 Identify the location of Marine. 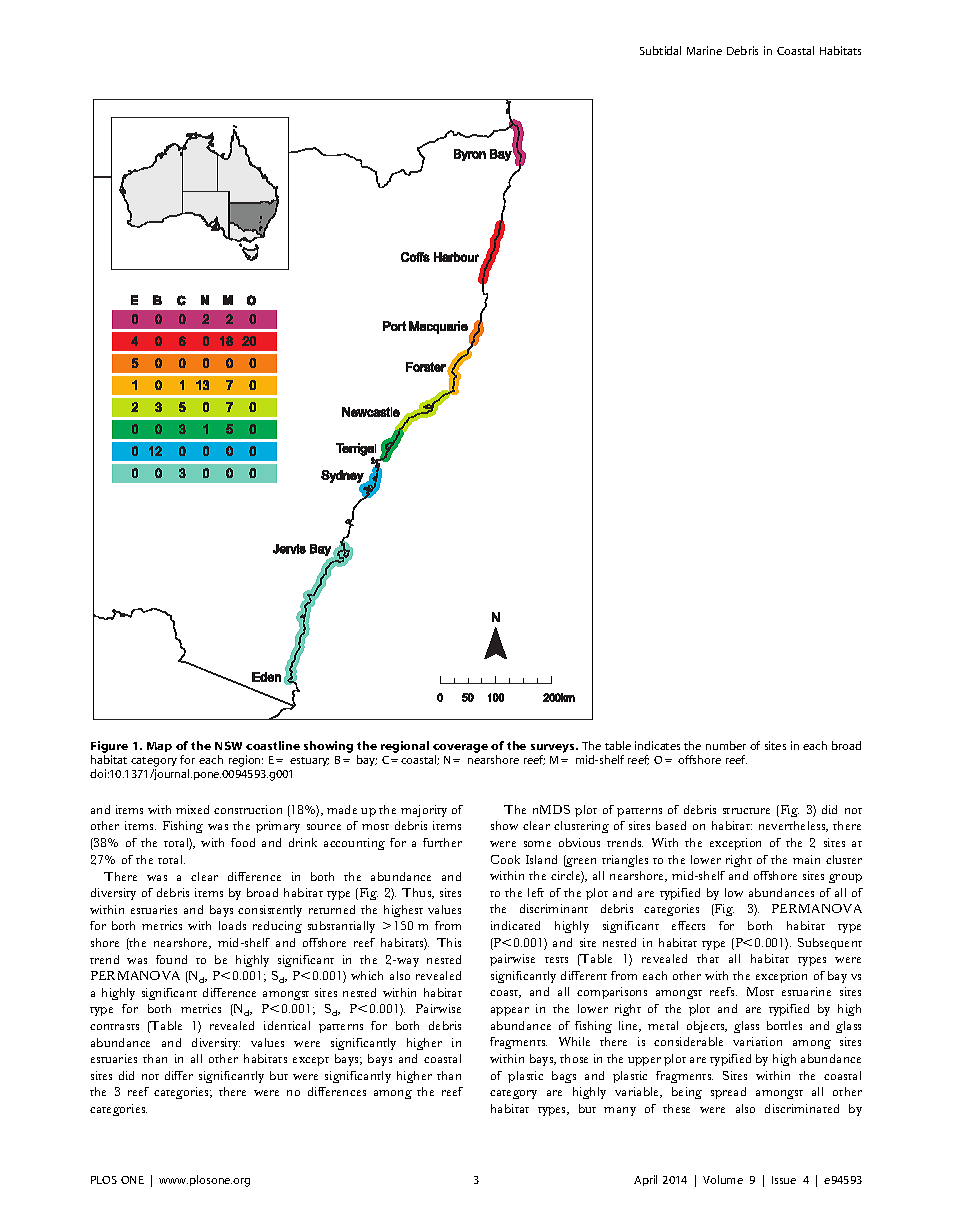
(704, 50).
